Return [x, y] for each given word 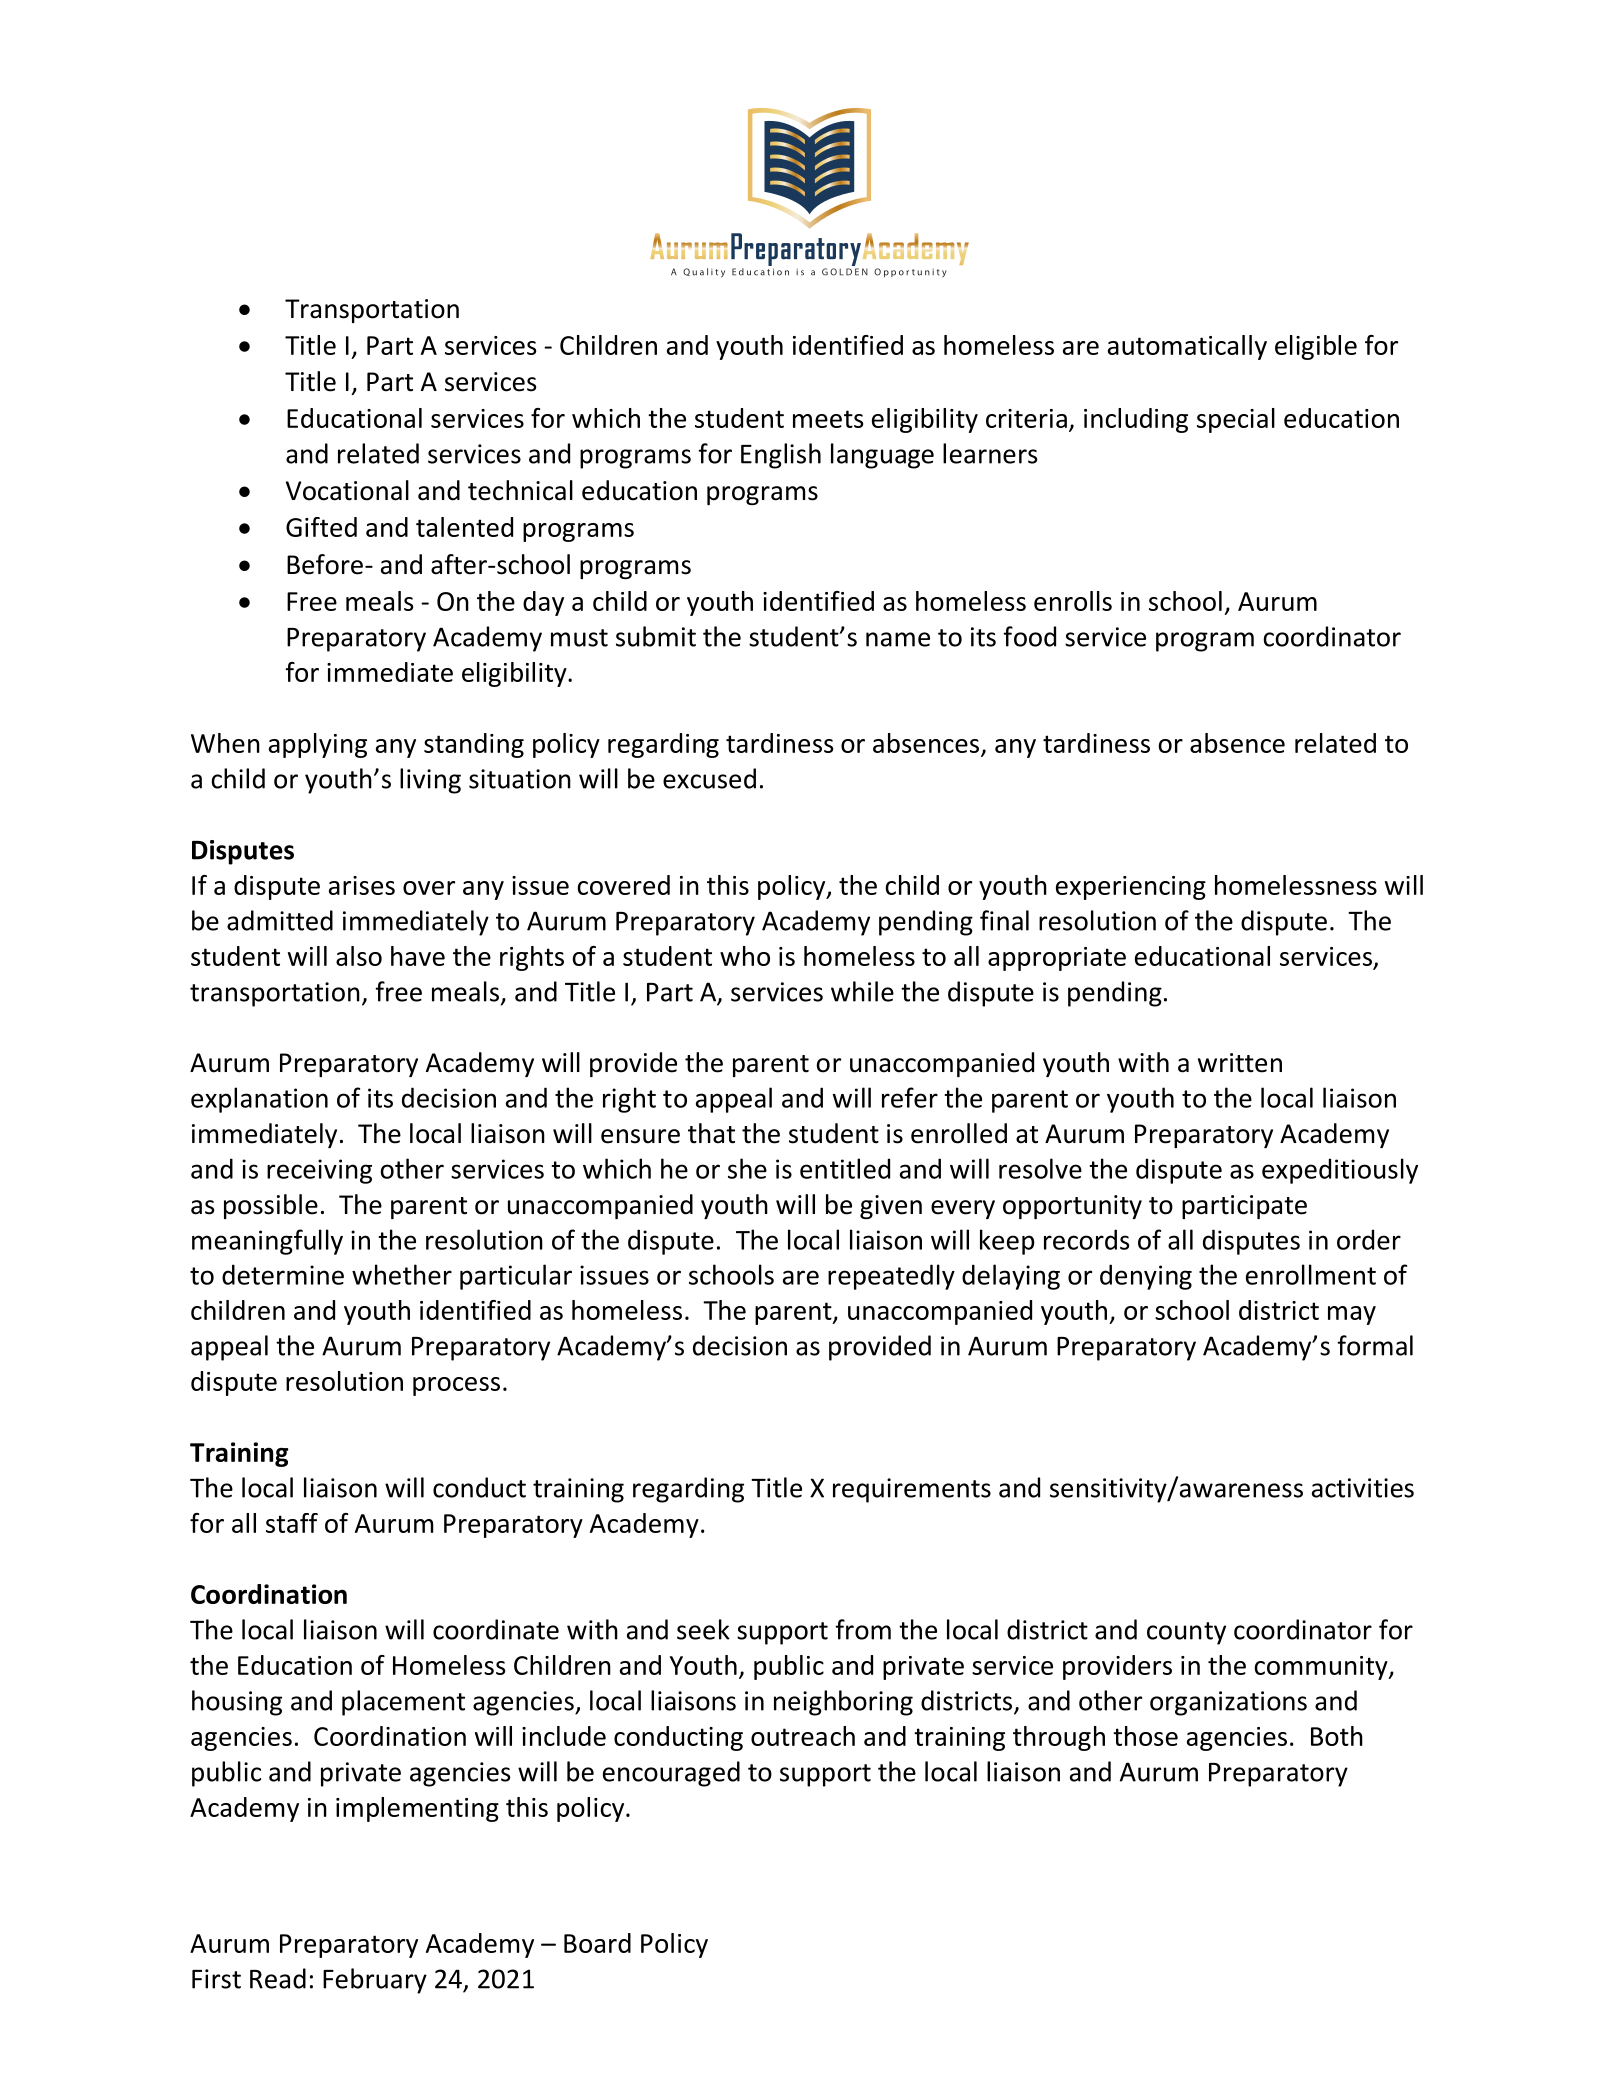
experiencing [1131, 888]
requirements [912, 1490]
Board [597, 1943]
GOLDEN [845, 272]
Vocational [347, 490]
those [1145, 1736]
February [375, 1981]
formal [1375, 1345]
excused [709, 778]
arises [362, 885]
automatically [1187, 347]
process [456, 1386]
